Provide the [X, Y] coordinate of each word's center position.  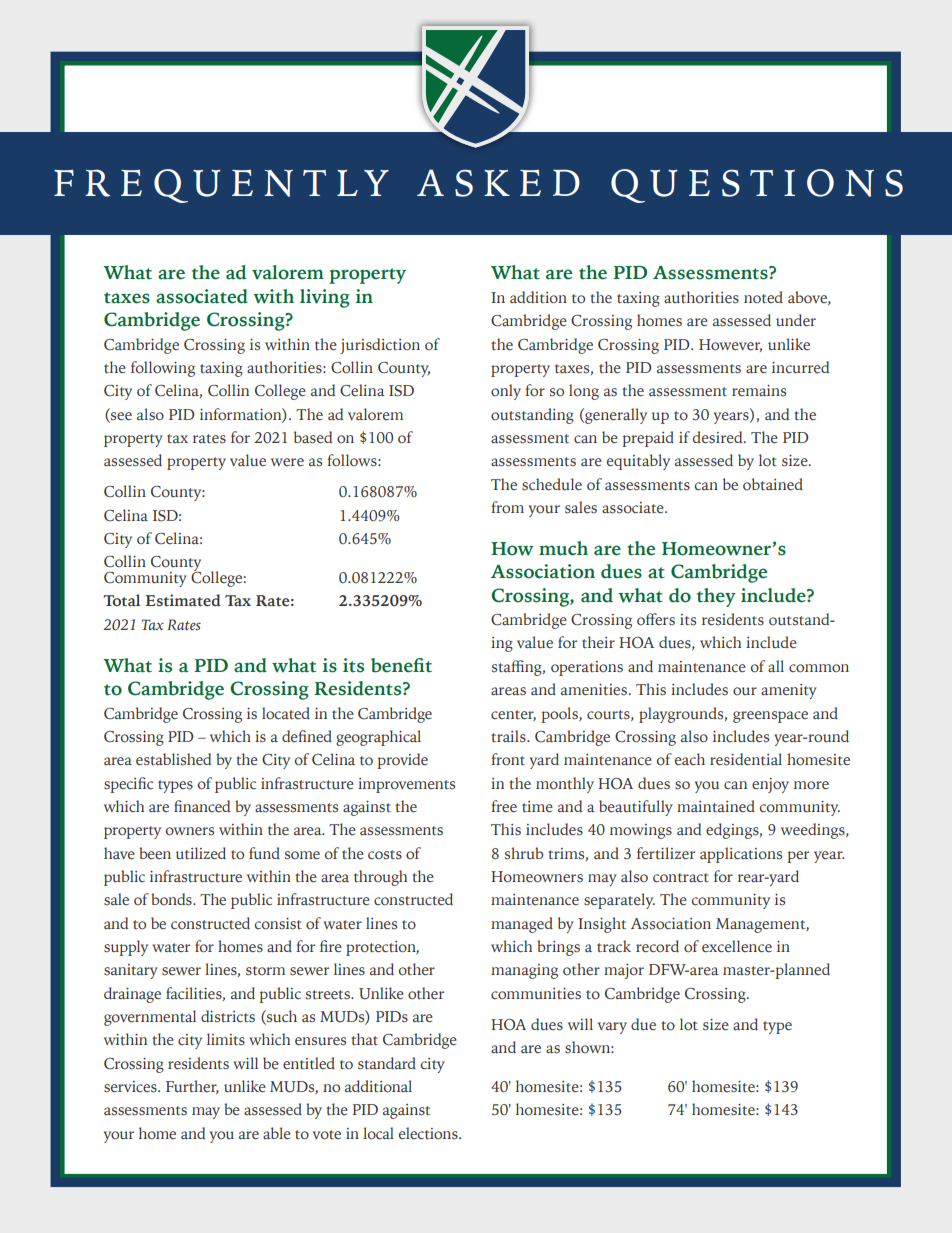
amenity [789, 691]
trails [509, 736]
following [163, 369]
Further [192, 1087]
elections [429, 1133]
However [730, 345]
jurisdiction [380, 346]
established [173, 759]
